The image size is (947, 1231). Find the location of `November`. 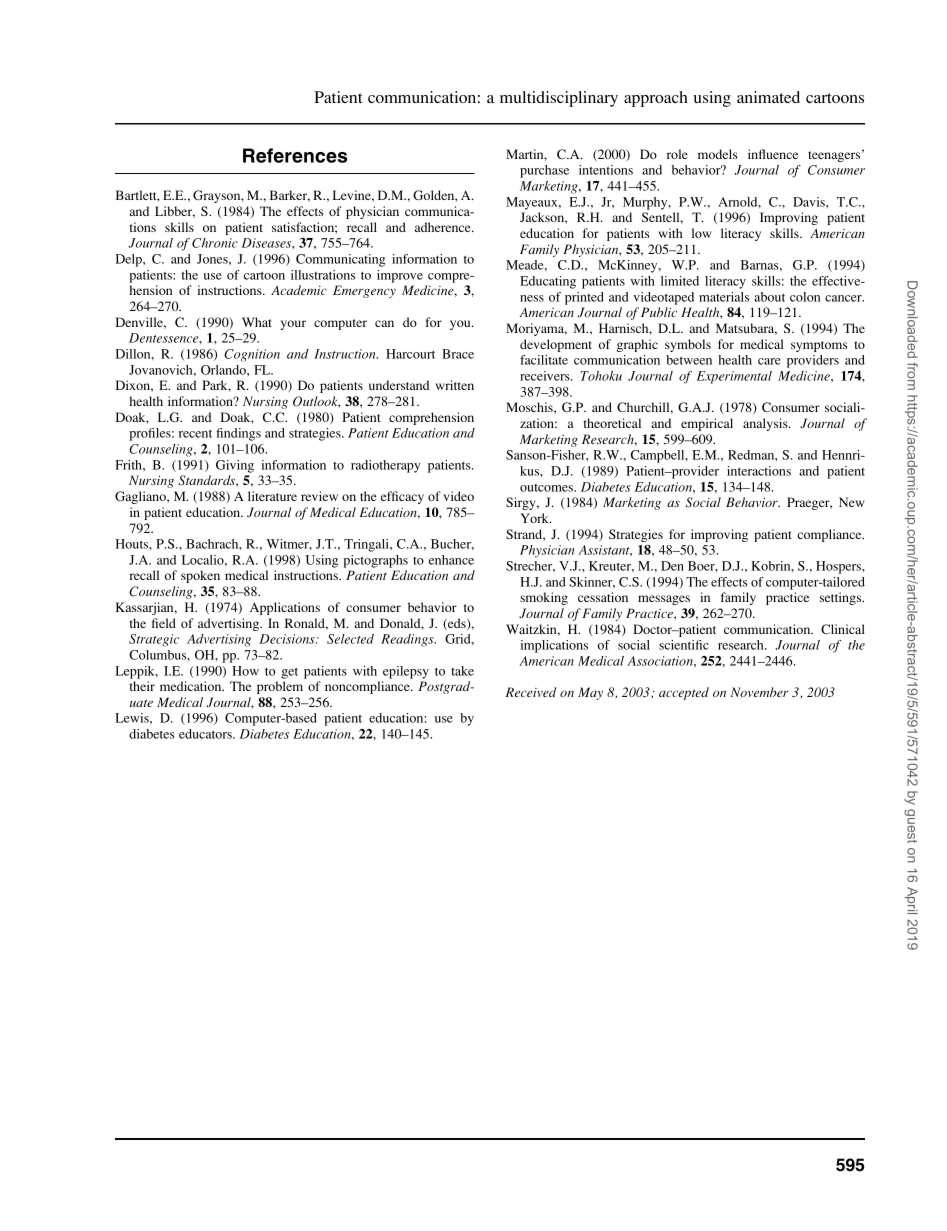

November is located at coordinates (760, 692).
